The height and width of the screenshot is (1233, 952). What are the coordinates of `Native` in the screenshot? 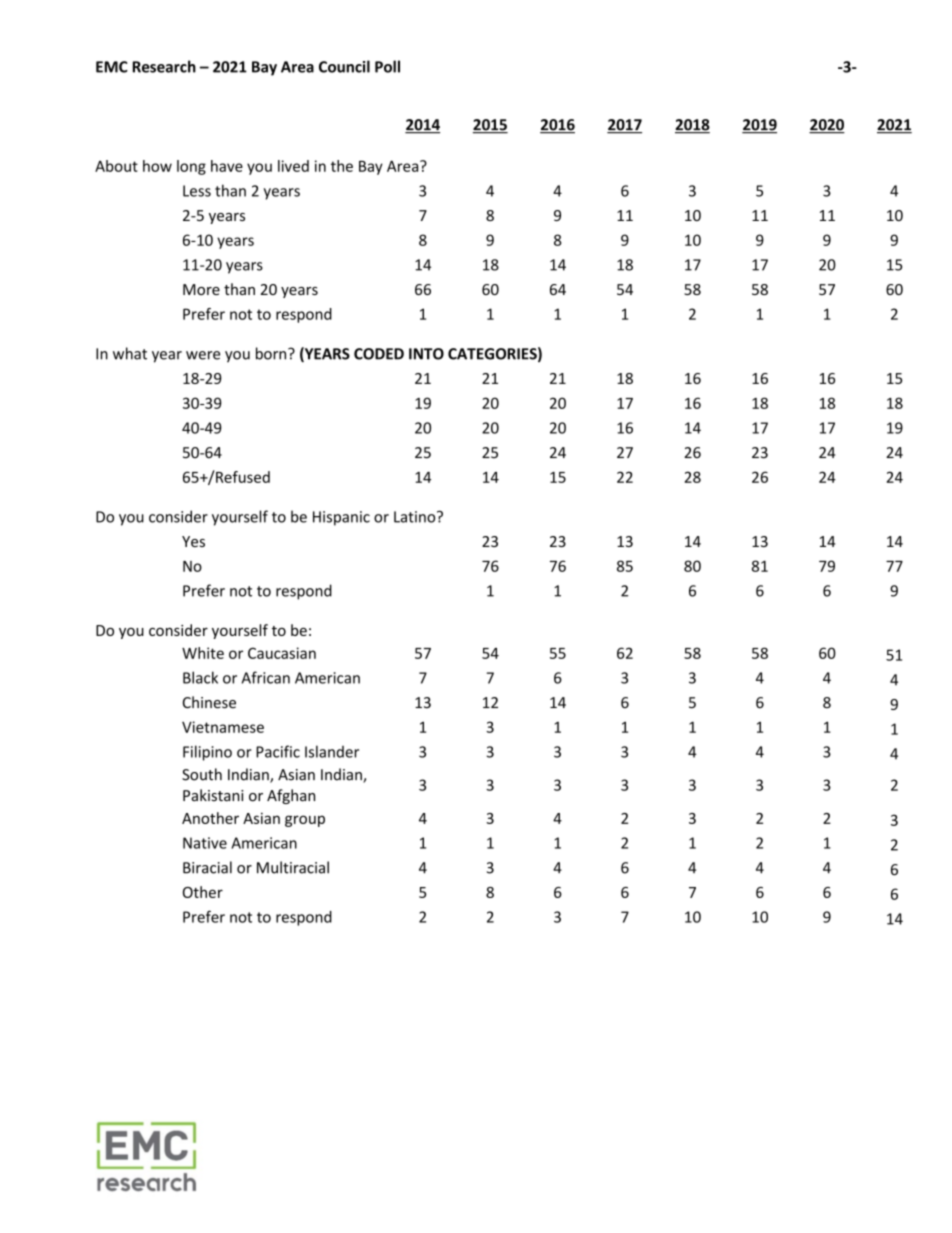 It's located at (205, 843).
